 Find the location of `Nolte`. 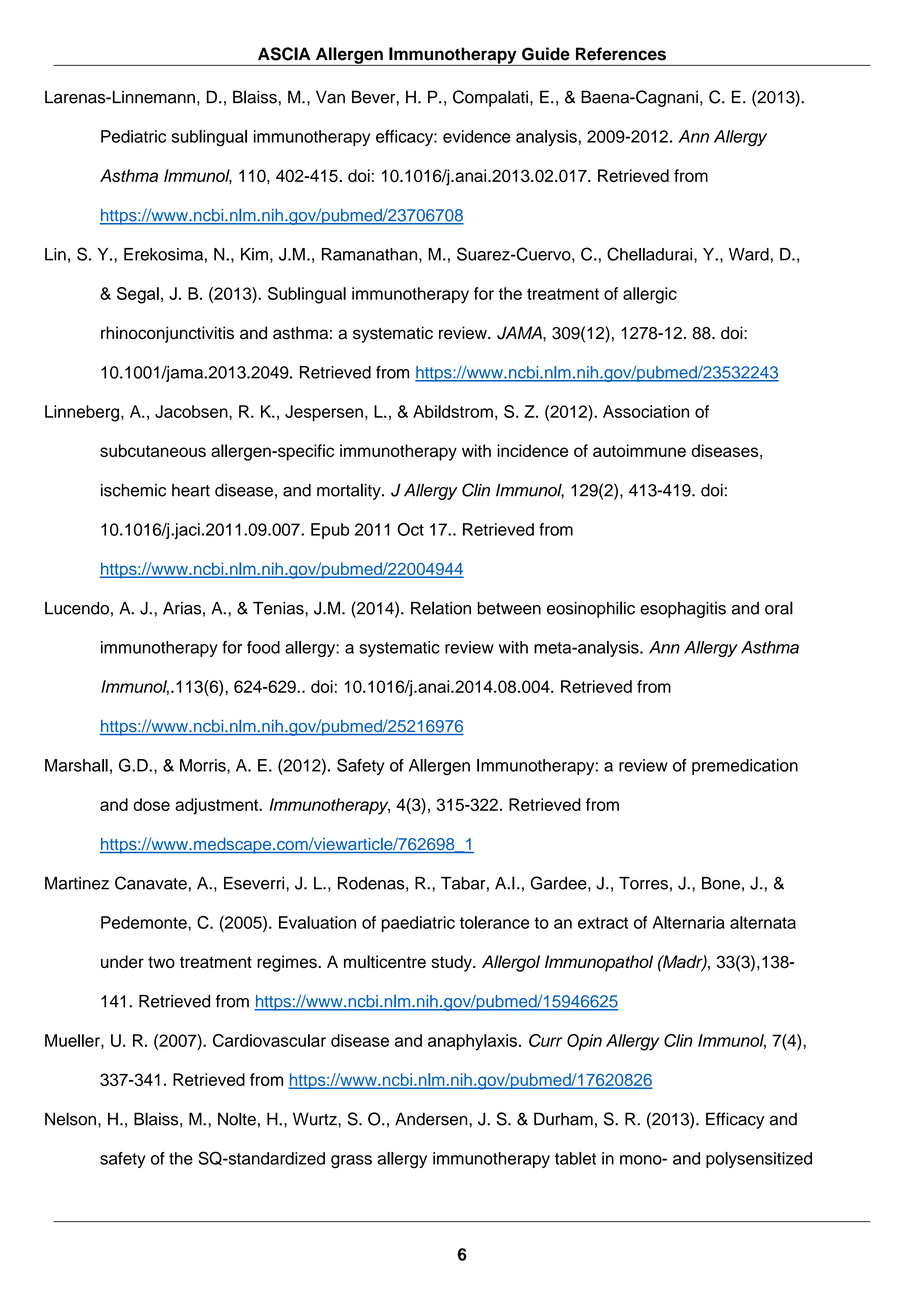

Nolte is located at coordinates (237, 1119).
